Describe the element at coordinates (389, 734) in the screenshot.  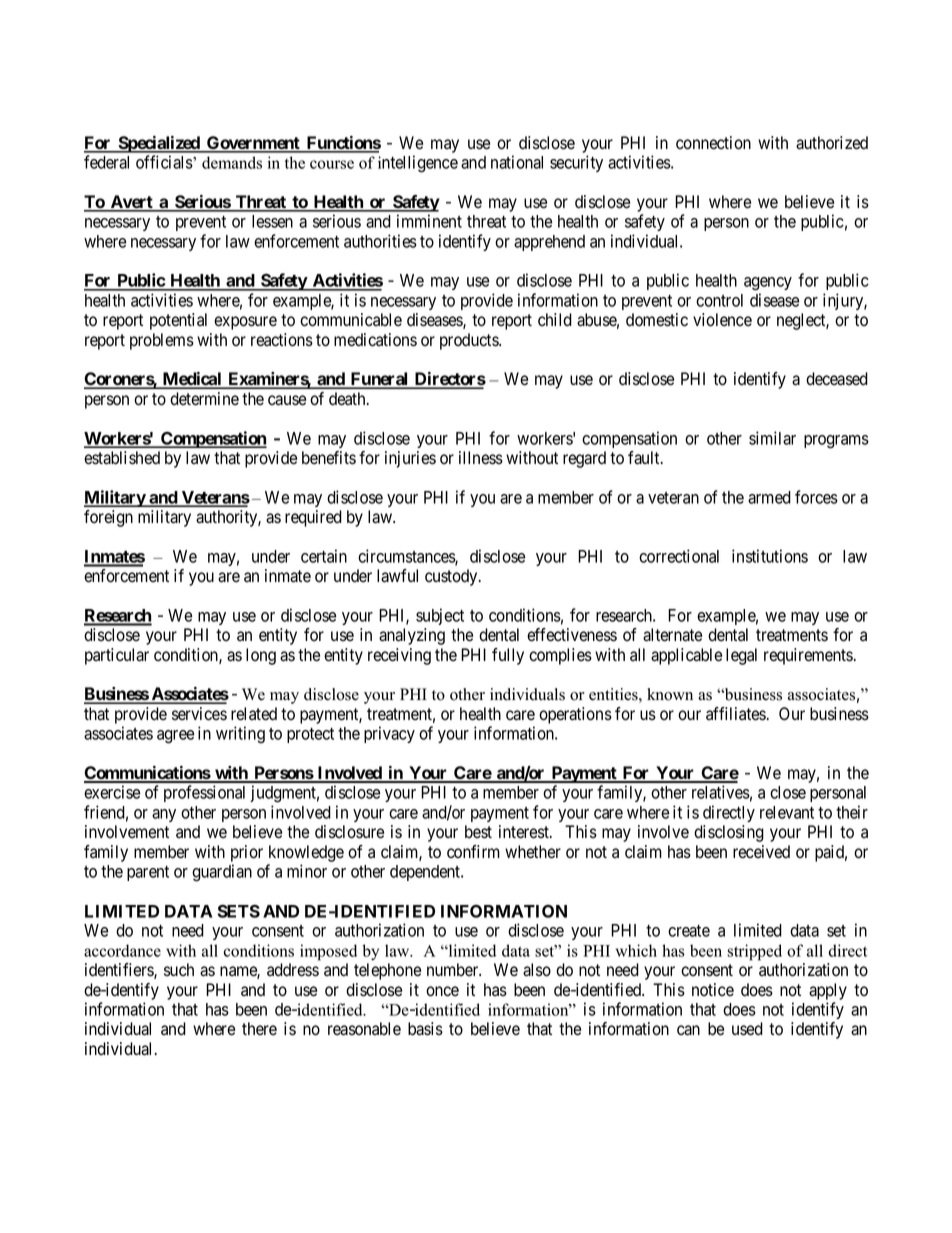
I see `privacy` at that location.
